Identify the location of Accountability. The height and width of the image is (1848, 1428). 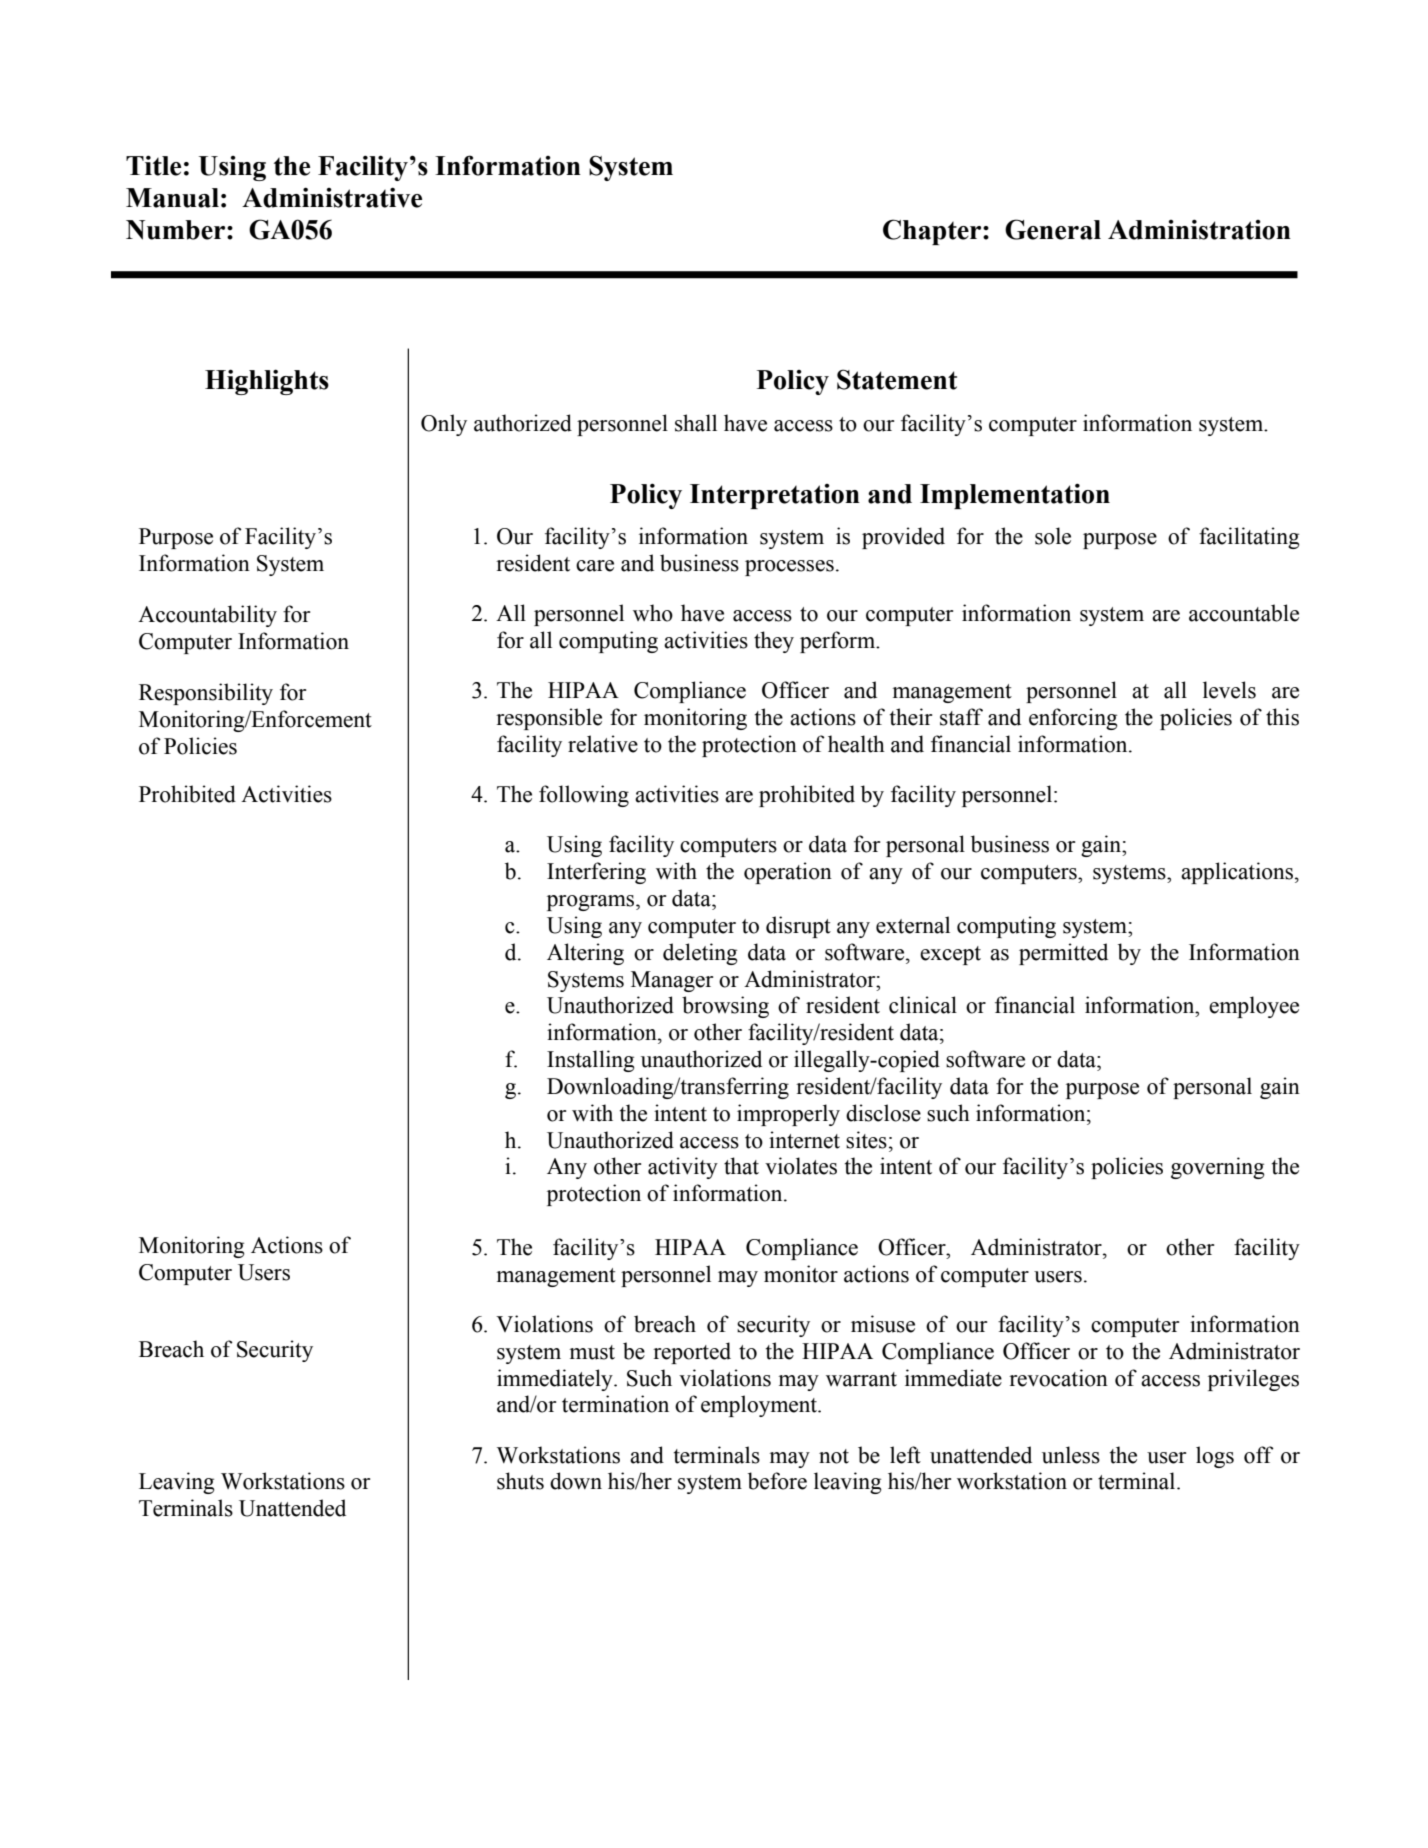
(207, 616).
